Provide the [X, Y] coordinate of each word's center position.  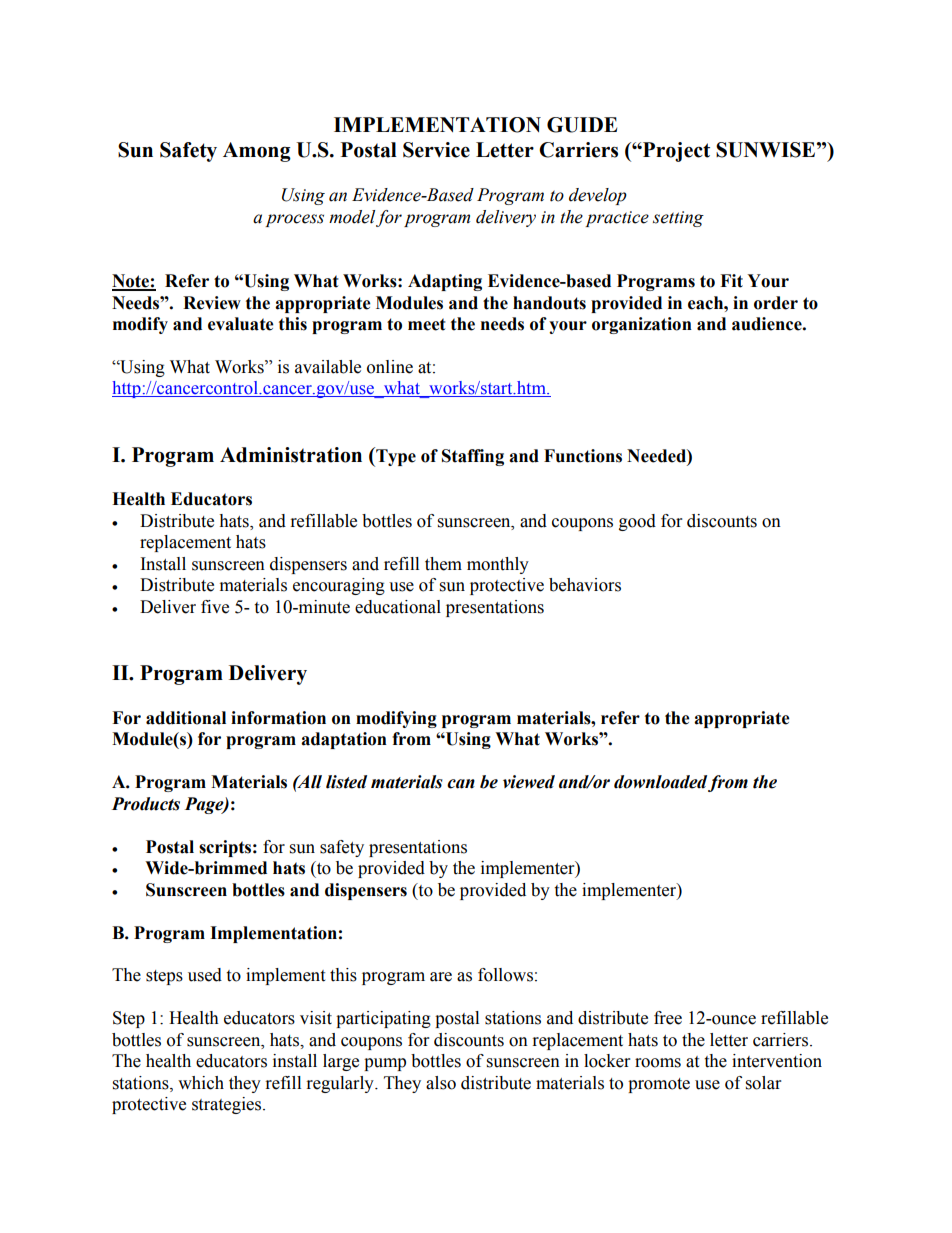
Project [675, 152]
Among [257, 152]
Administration [291, 455]
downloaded [660, 782]
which [201, 1083]
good [637, 522]
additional [186, 718]
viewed [529, 782]
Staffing [473, 457]
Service [436, 150]
